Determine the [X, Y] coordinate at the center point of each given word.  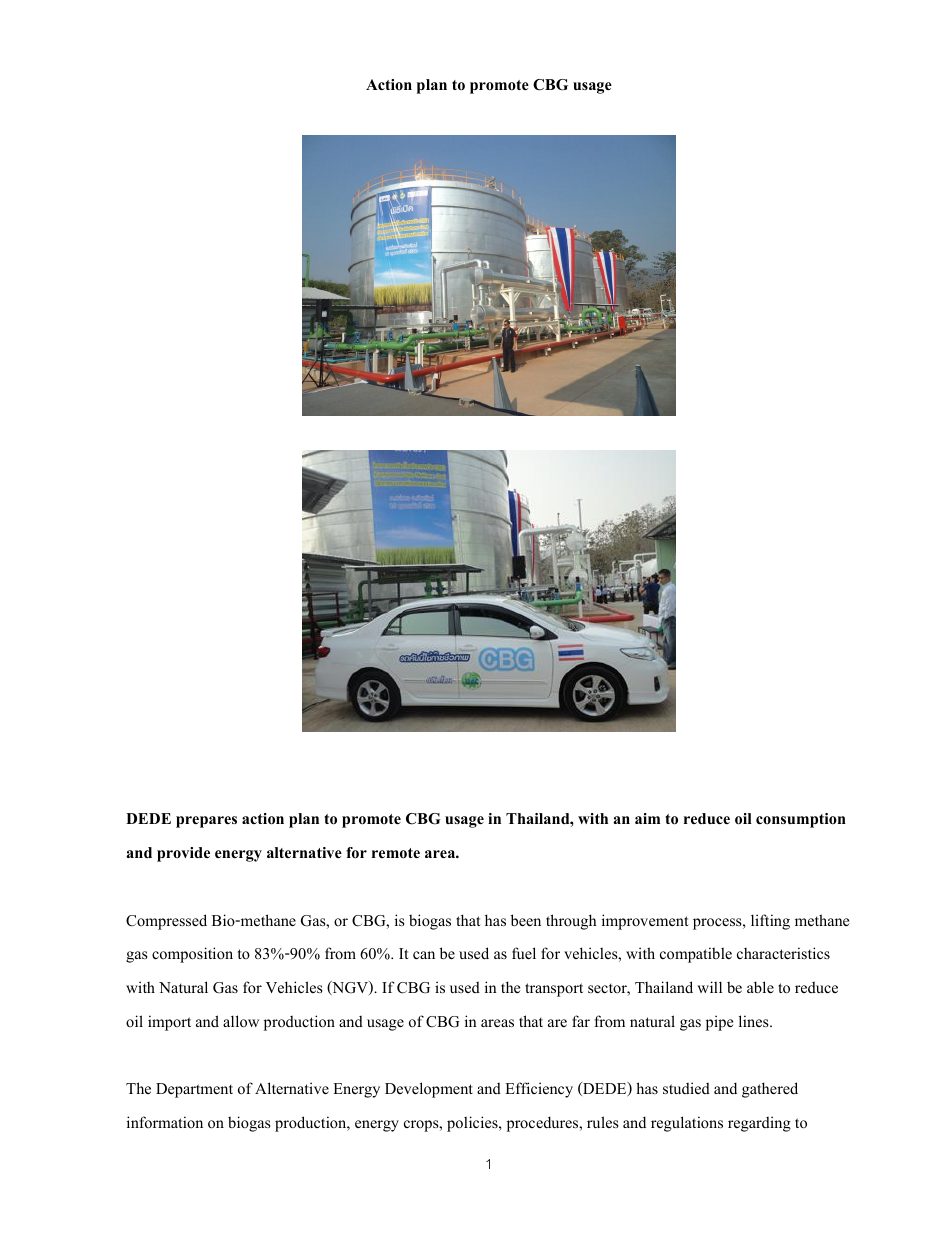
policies [473, 1124]
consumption [801, 820]
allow [241, 1021]
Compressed [166, 922]
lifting [770, 922]
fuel [524, 953]
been [526, 920]
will [709, 987]
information [165, 1122]
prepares [206, 822]
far [581, 1021]
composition [192, 955]
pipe [719, 1023]
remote [396, 853]
